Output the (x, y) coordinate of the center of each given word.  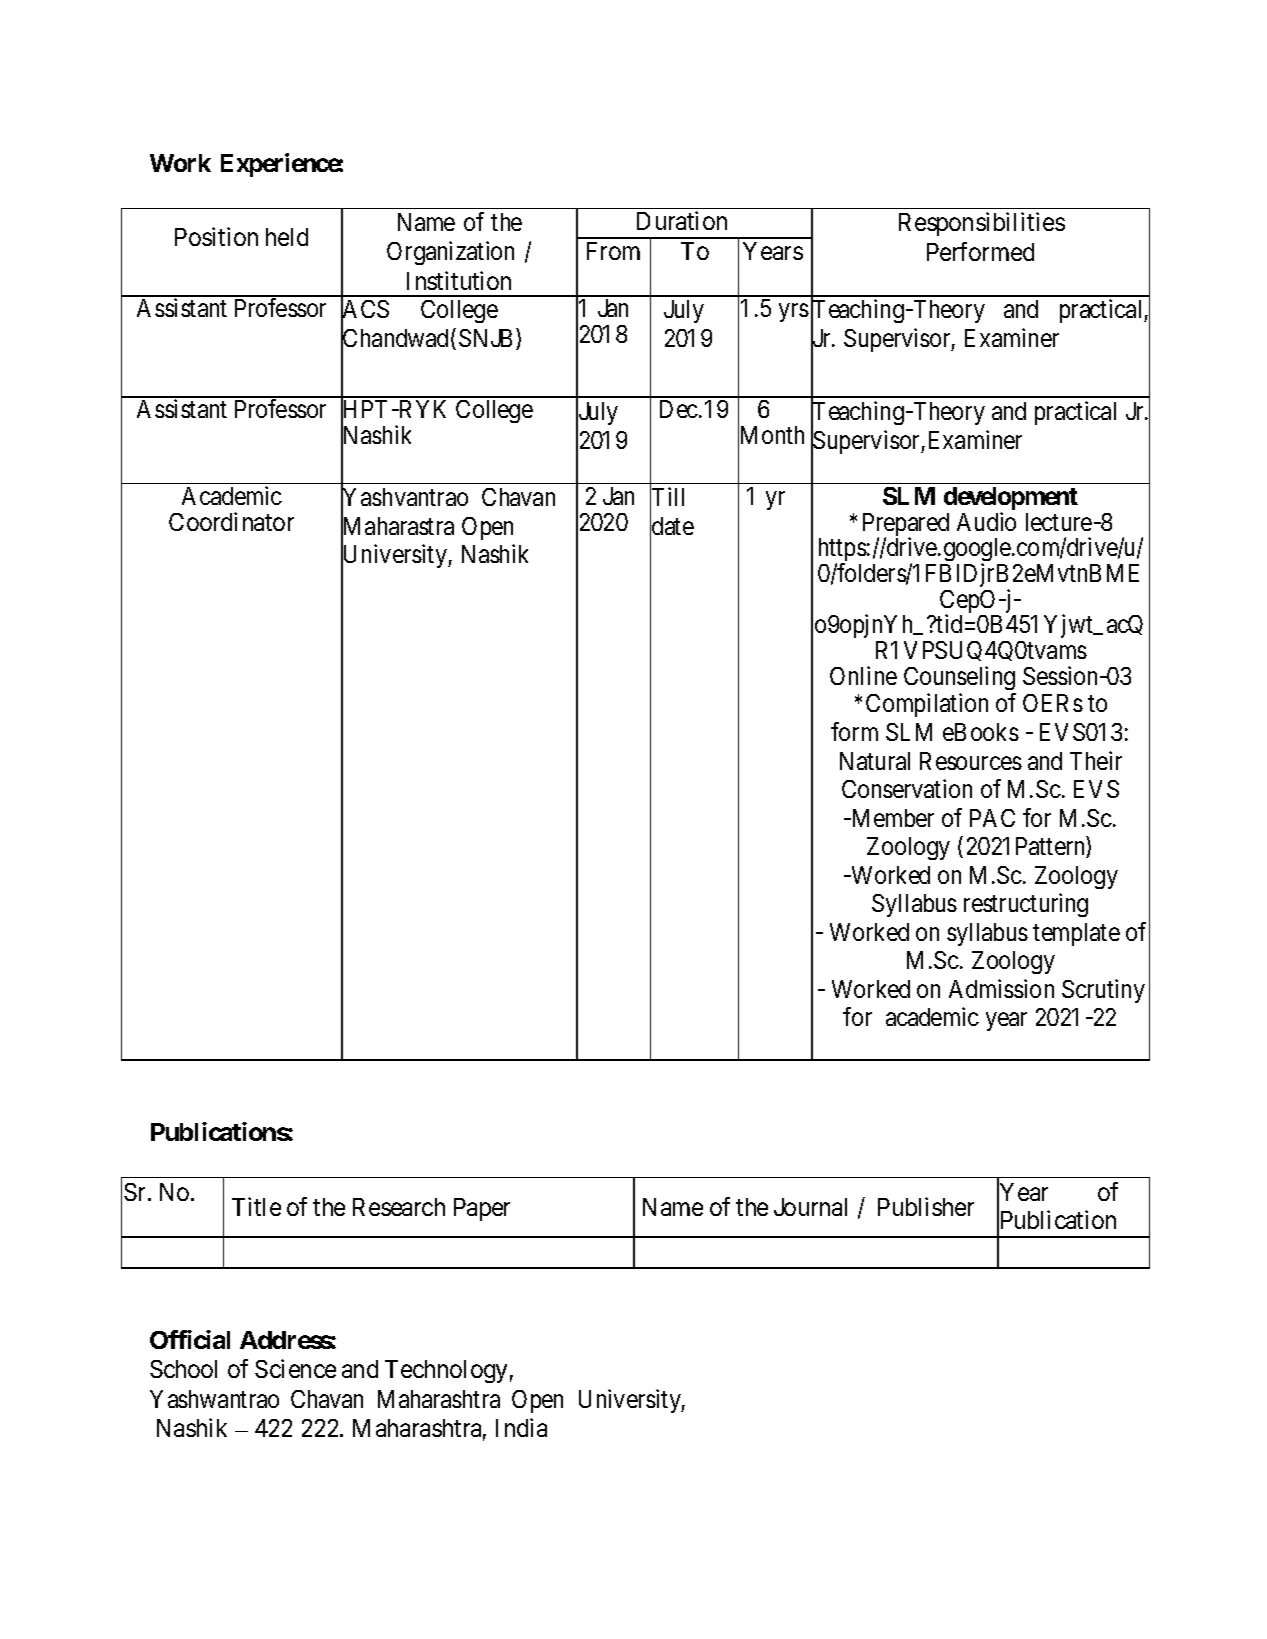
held (287, 237)
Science (295, 1368)
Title (256, 1206)
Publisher (926, 1206)
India (521, 1427)
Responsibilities (982, 224)
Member (891, 818)
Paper (482, 1209)
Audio (986, 521)
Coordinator (231, 521)
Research (399, 1207)
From (613, 251)
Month (771, 436)
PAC (992, 818)
